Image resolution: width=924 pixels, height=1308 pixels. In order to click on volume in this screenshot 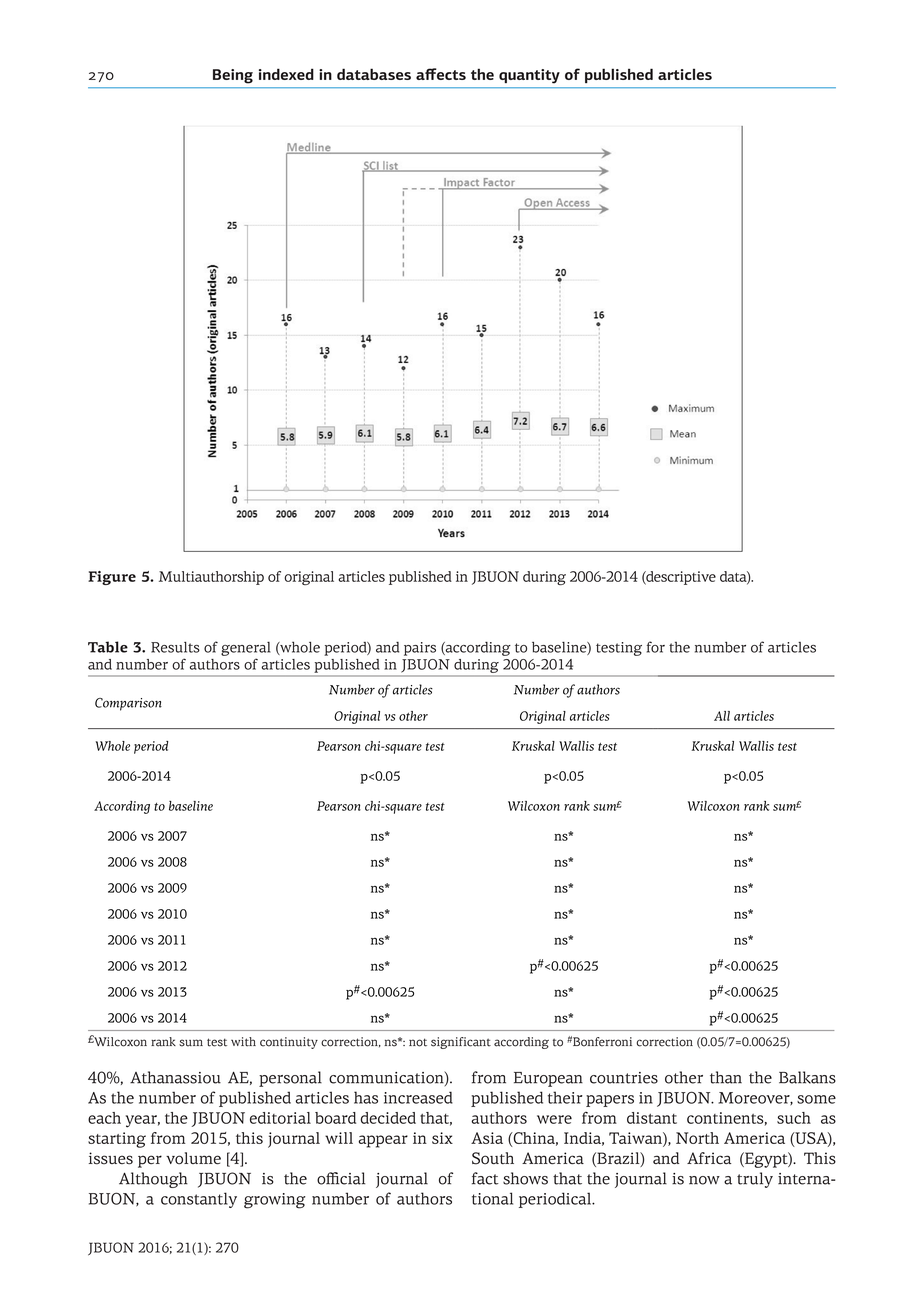, I will do `click(193, 1158)`.
